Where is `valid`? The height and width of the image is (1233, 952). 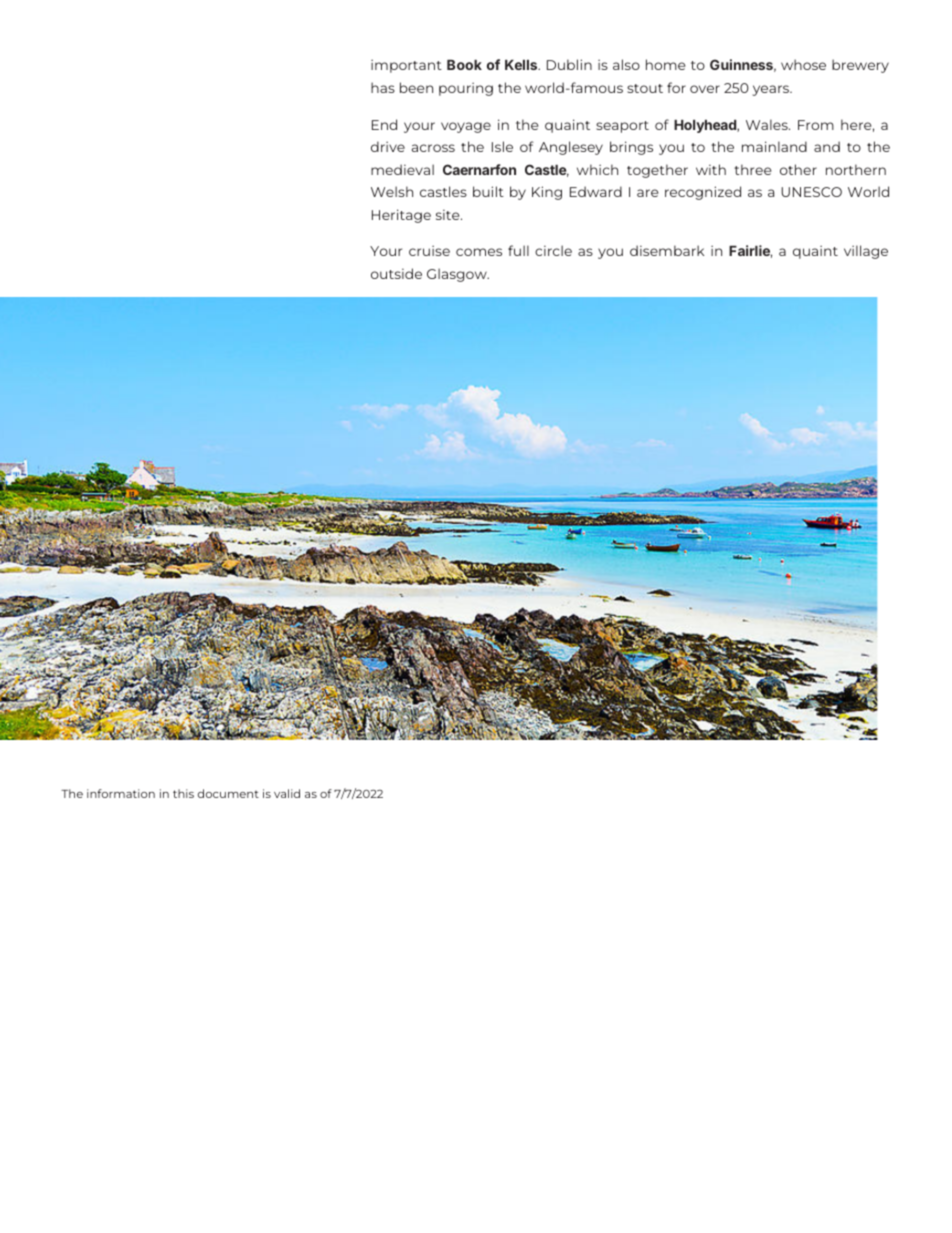 valid is located at coordinates (287, 793).
